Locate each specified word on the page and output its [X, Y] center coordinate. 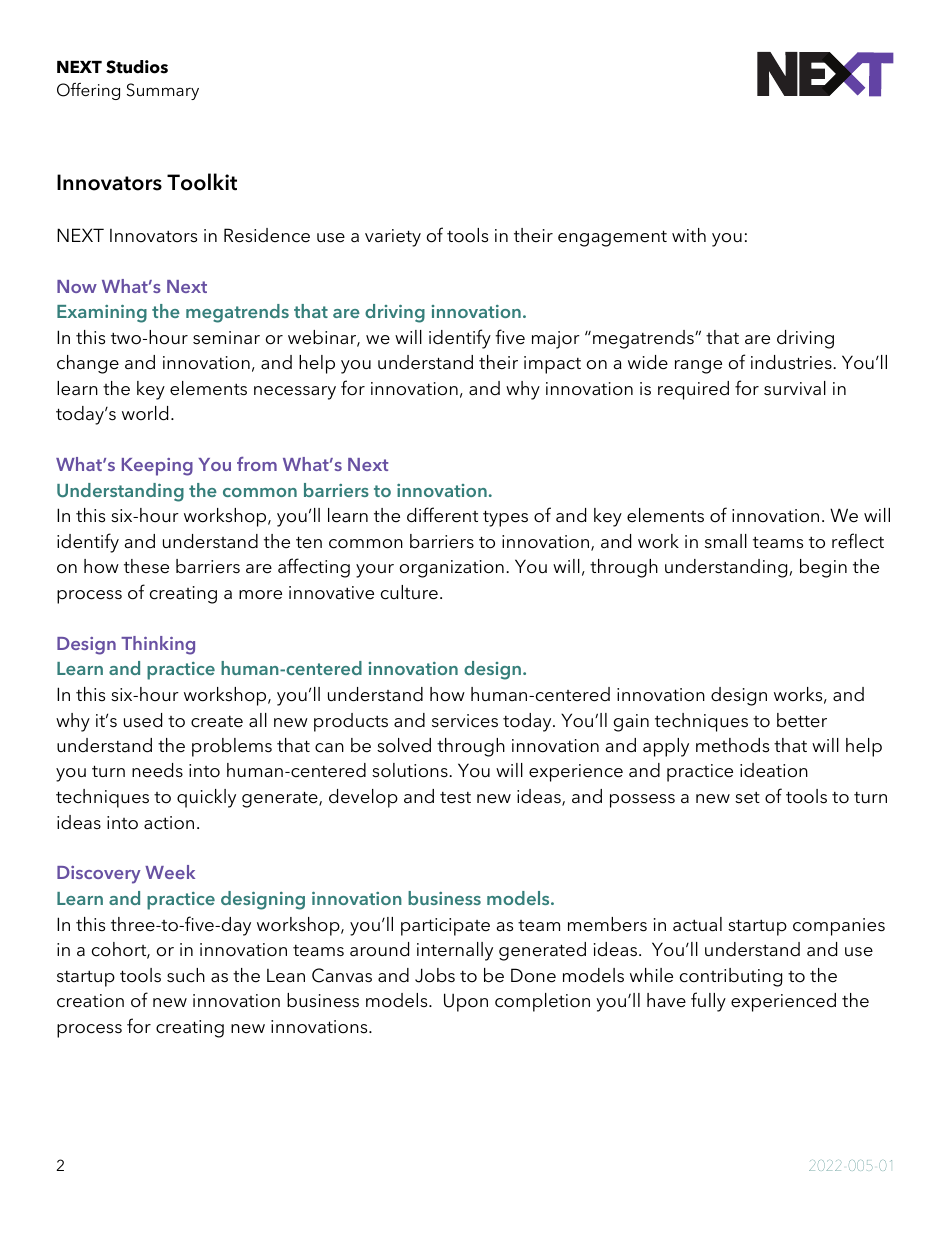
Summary [163, 91]
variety [393, 238]
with [689, 235]
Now [77, 286]
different [442, 515]
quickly [206, 798]
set [747, 797]
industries [792, 362]
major [556, 340]
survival [795, 388]
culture [409, 592]
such [186, 975]
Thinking [158, 645]
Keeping [157, 467]
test [455, 798]
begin [823, 568]
